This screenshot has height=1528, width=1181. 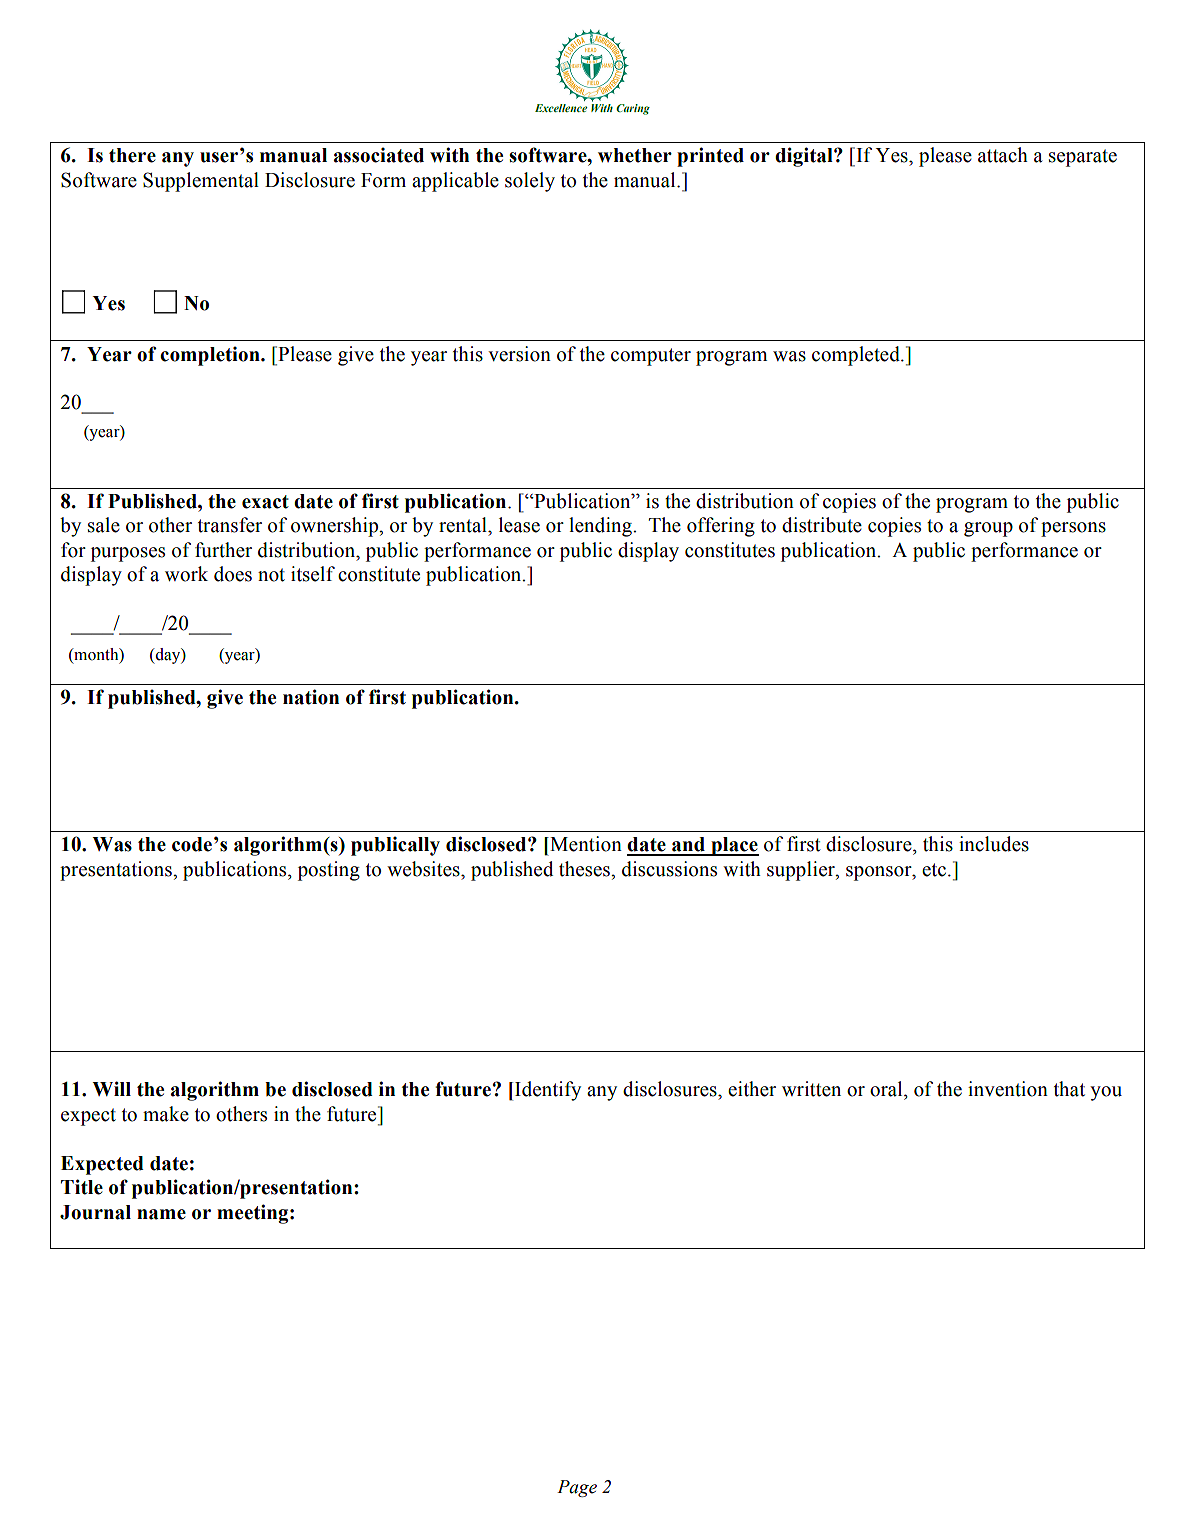 I want to click on whether, so click(x=635, y=155).
